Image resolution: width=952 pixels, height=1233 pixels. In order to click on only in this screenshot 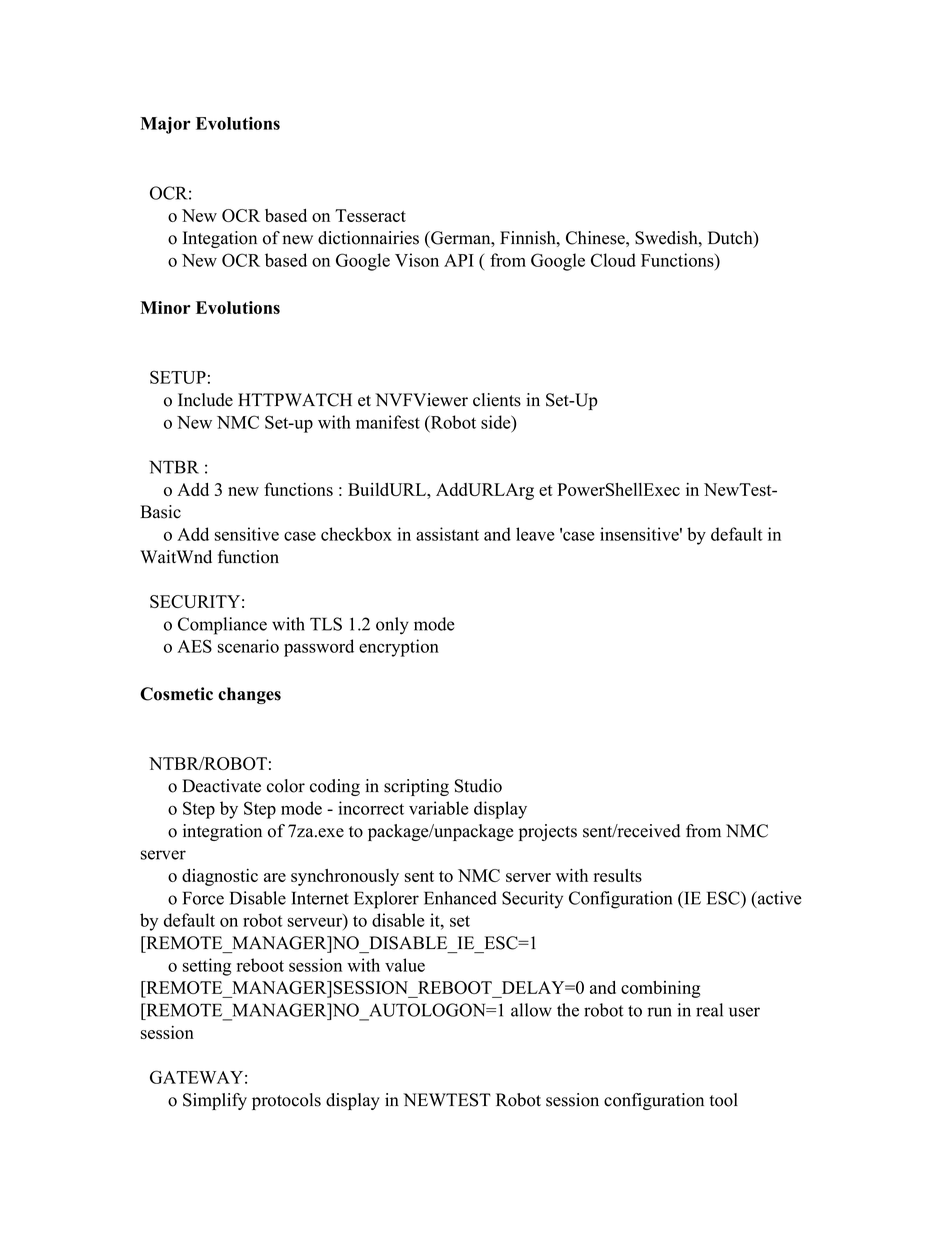, I will do `click(392, 626)`.
